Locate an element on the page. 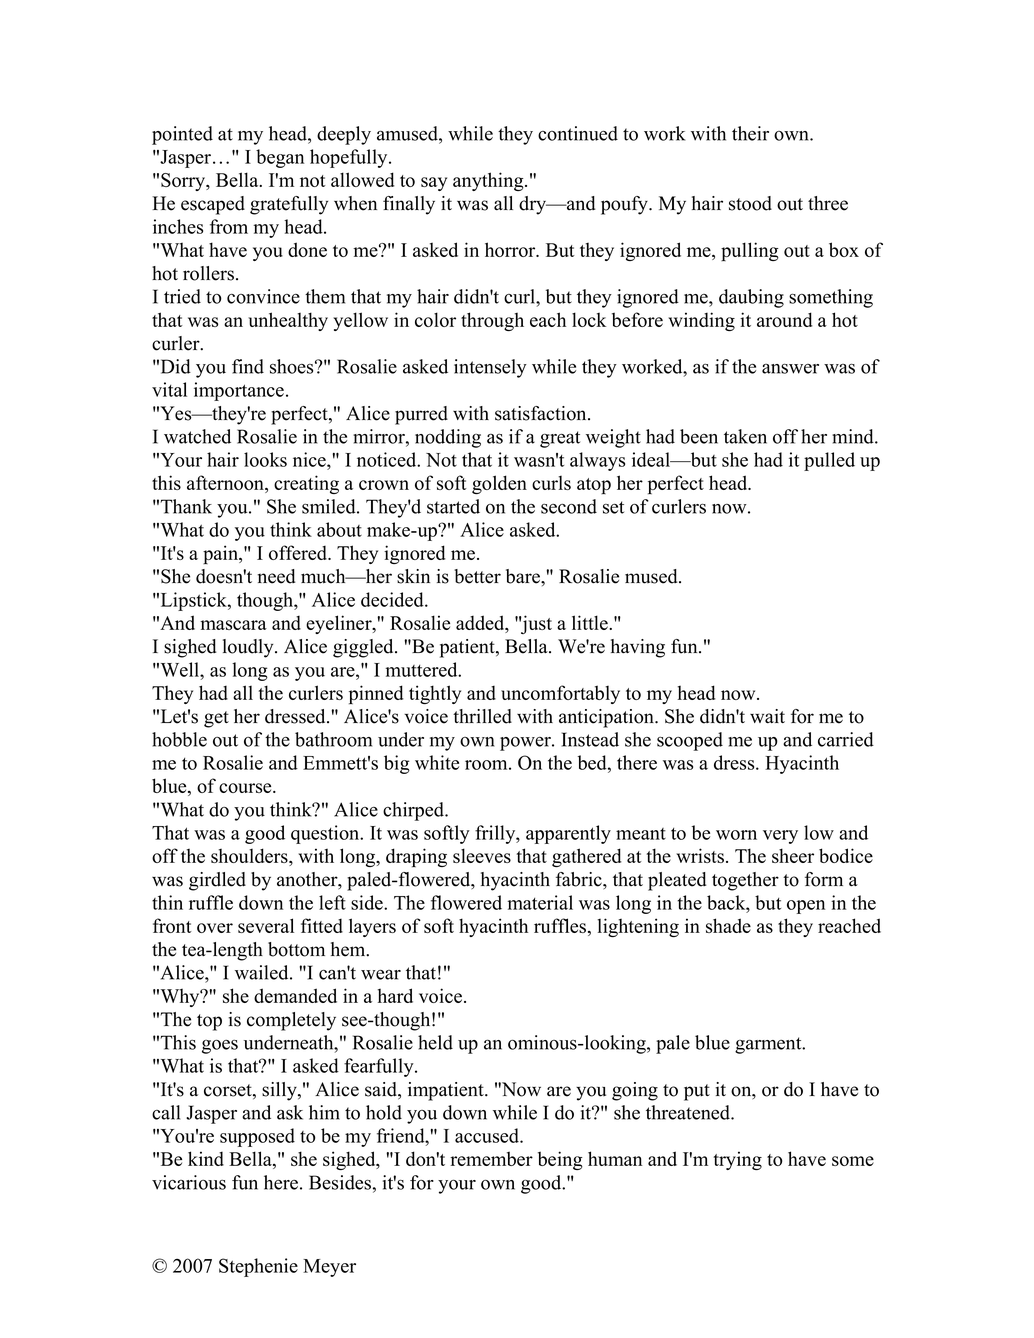 Image resolution: width=1034 pixels, height=1338 pixels. Stephenie is located at coordinates (258, 1267).
